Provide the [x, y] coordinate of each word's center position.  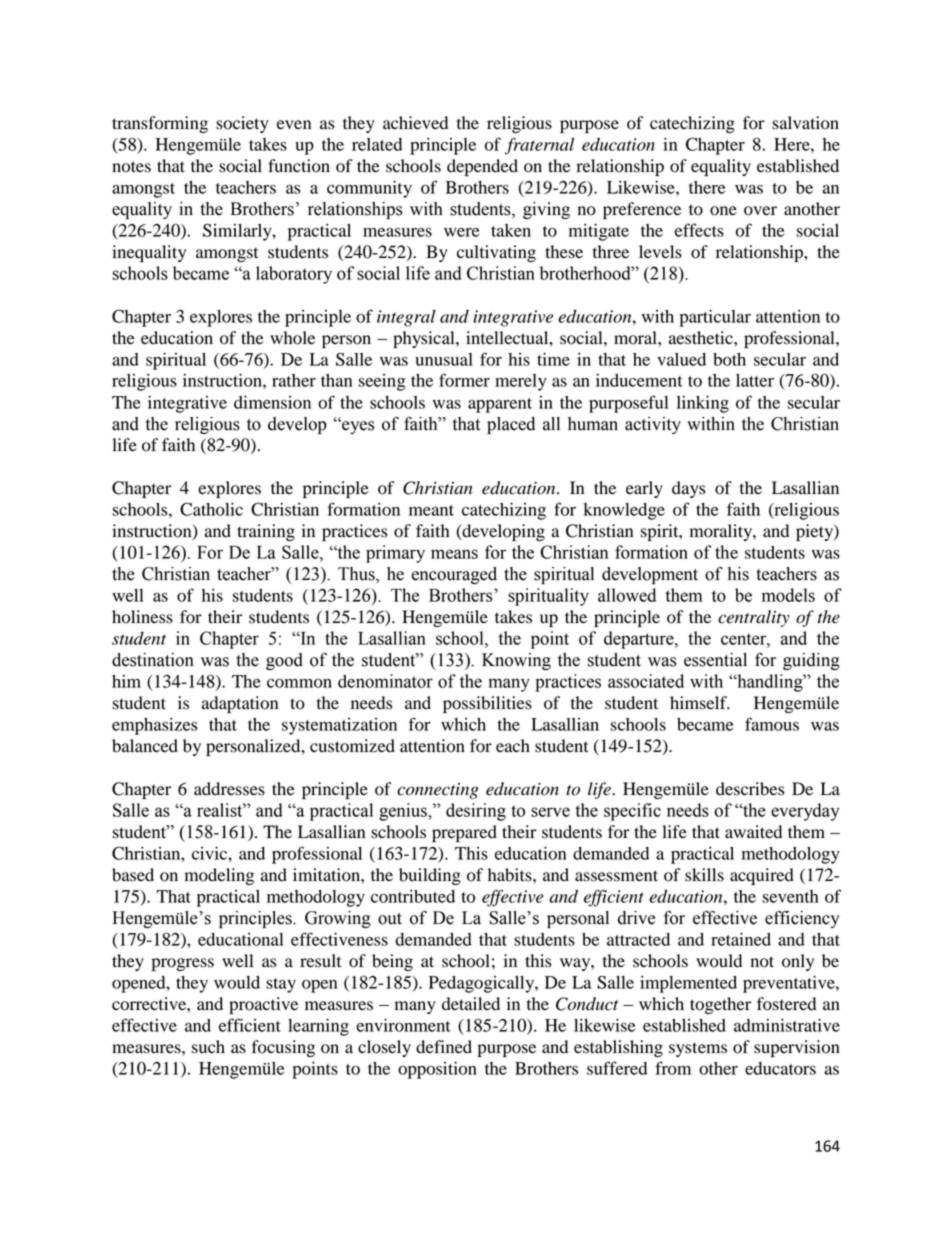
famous [772, 724]
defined [444, 1047]
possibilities [487, 704]
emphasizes [155, 726]
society [242, 124]
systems [698, 1049]
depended [482, 167]
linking [703, 404]
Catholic [211, 509]
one [723, 211]
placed [511, 425]
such [208, 1047]
